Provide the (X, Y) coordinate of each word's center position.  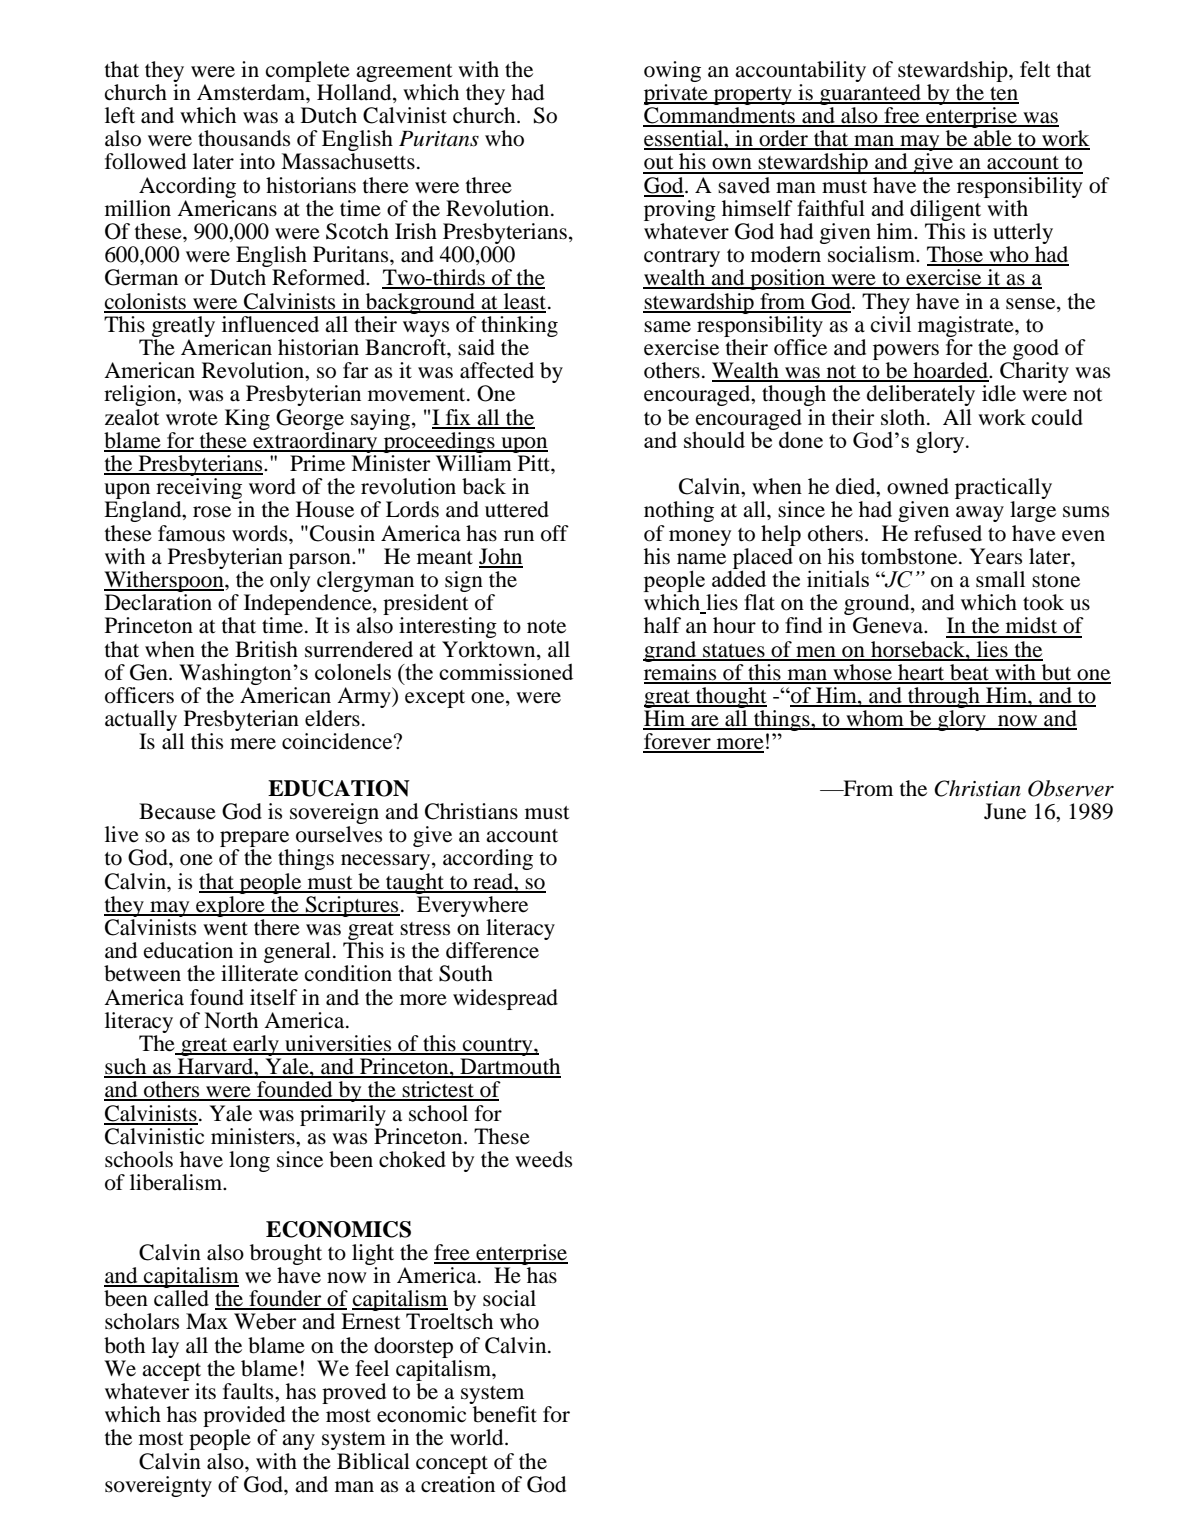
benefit (505, 1414)
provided (244, 1418)
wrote (192, 419)
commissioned (506, 671)
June (1005, 811)
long (249, 1161)
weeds (543, 1159)
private (677, 93)
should (714, 439)
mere (253, 744)
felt (1035, 69)
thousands (244, 138)
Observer (1071, 788)
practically (1003, 490)
